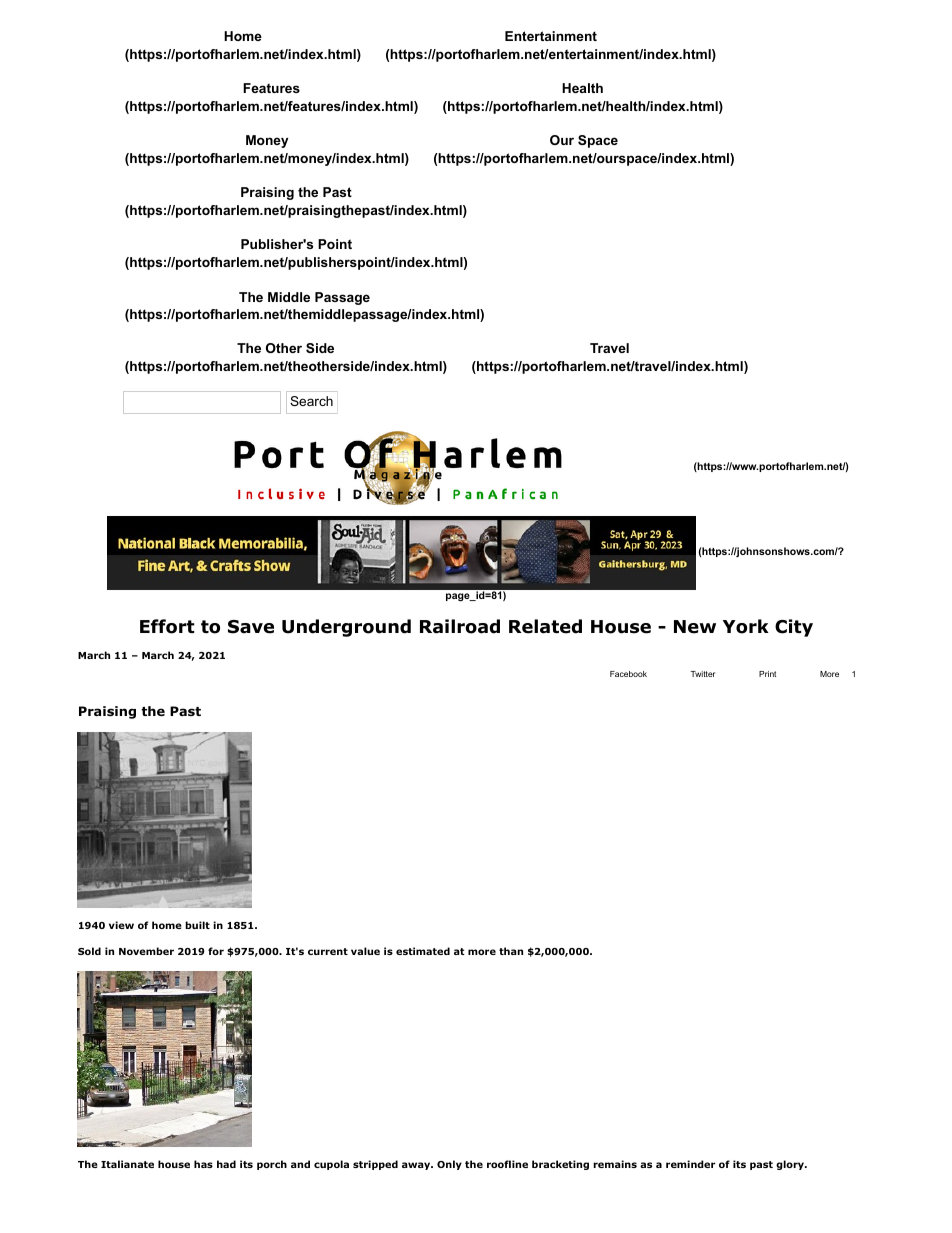 Image resolution: width=952 pixels, height=1233 pixels. Describe the element at coordinates (746, 626) in the screenshot. I see `York` at that location.
